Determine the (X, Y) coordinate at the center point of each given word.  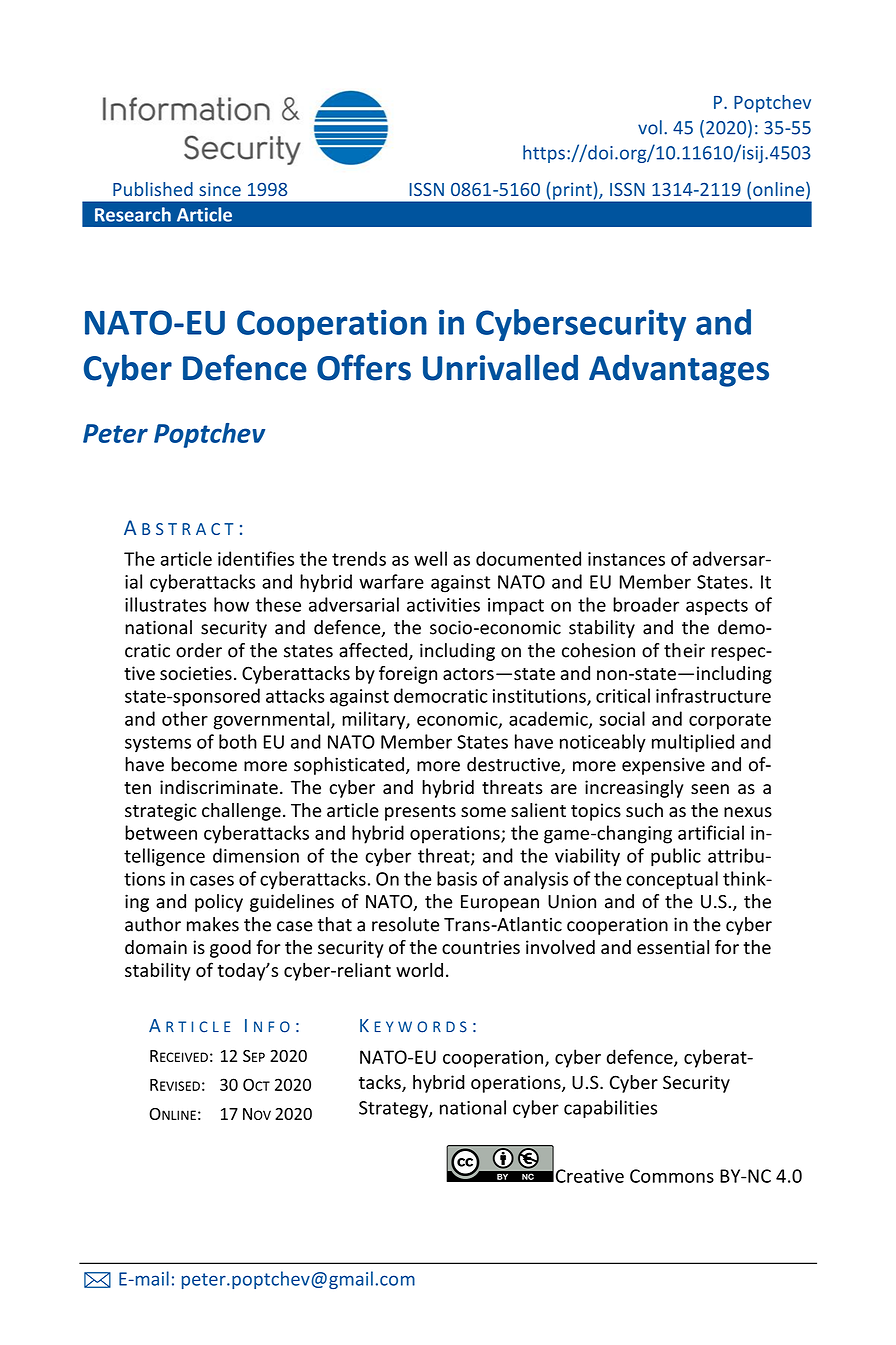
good (230, 949)
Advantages (679, 370)
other (185, 718)
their (684, 650)
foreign (408, 675)
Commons (672, 1176)
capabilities (610, 1109)
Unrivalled (500, 367)
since (220, 189)
